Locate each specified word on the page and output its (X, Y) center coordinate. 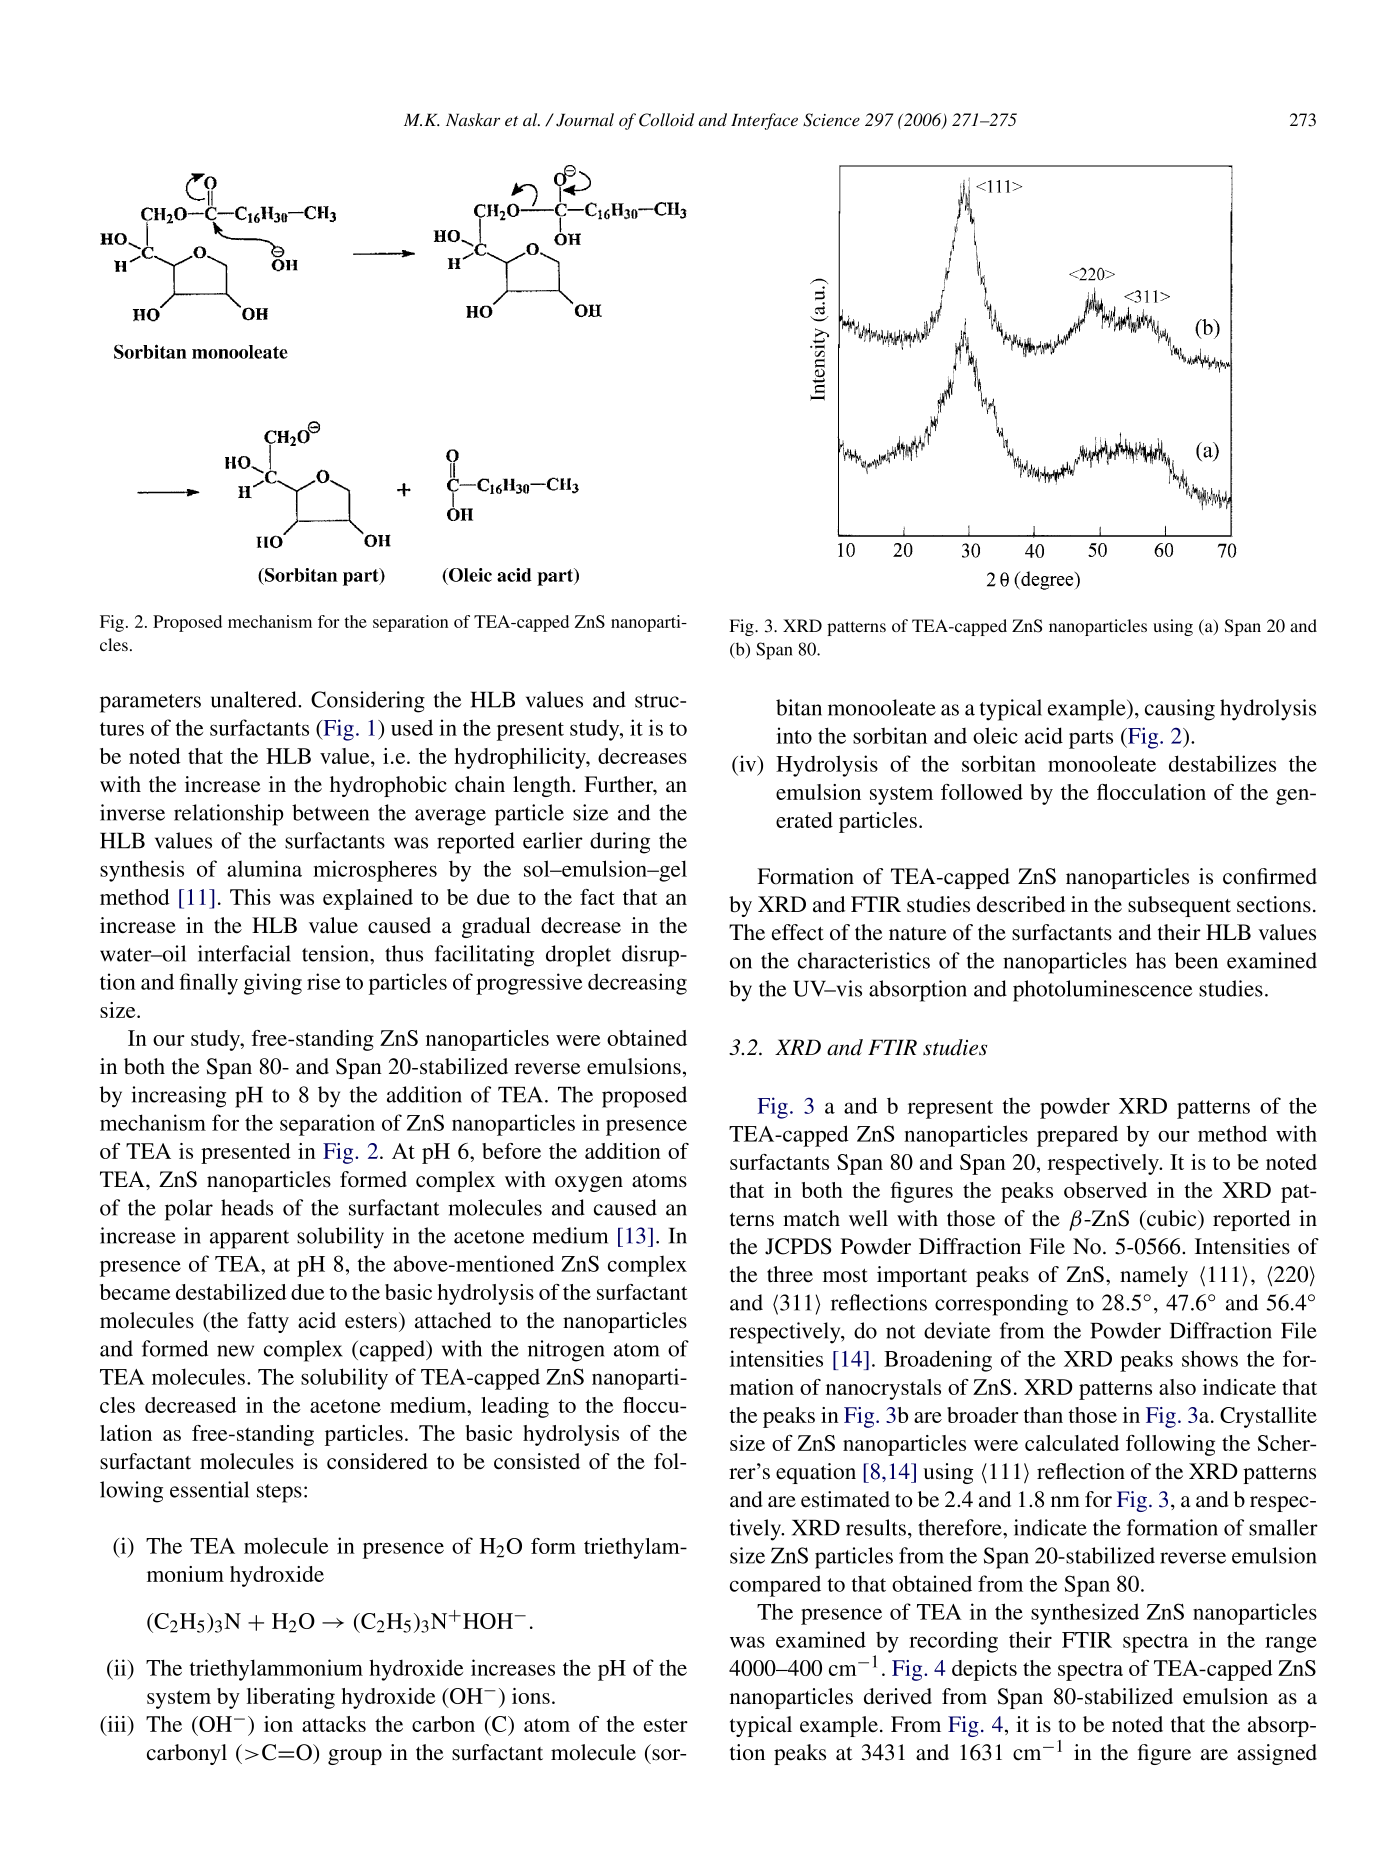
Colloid (666, 120)
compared (775, 1586)
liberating (291, 1698)
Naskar (473, 119)
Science (831, 120)
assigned (1277, 1754)
